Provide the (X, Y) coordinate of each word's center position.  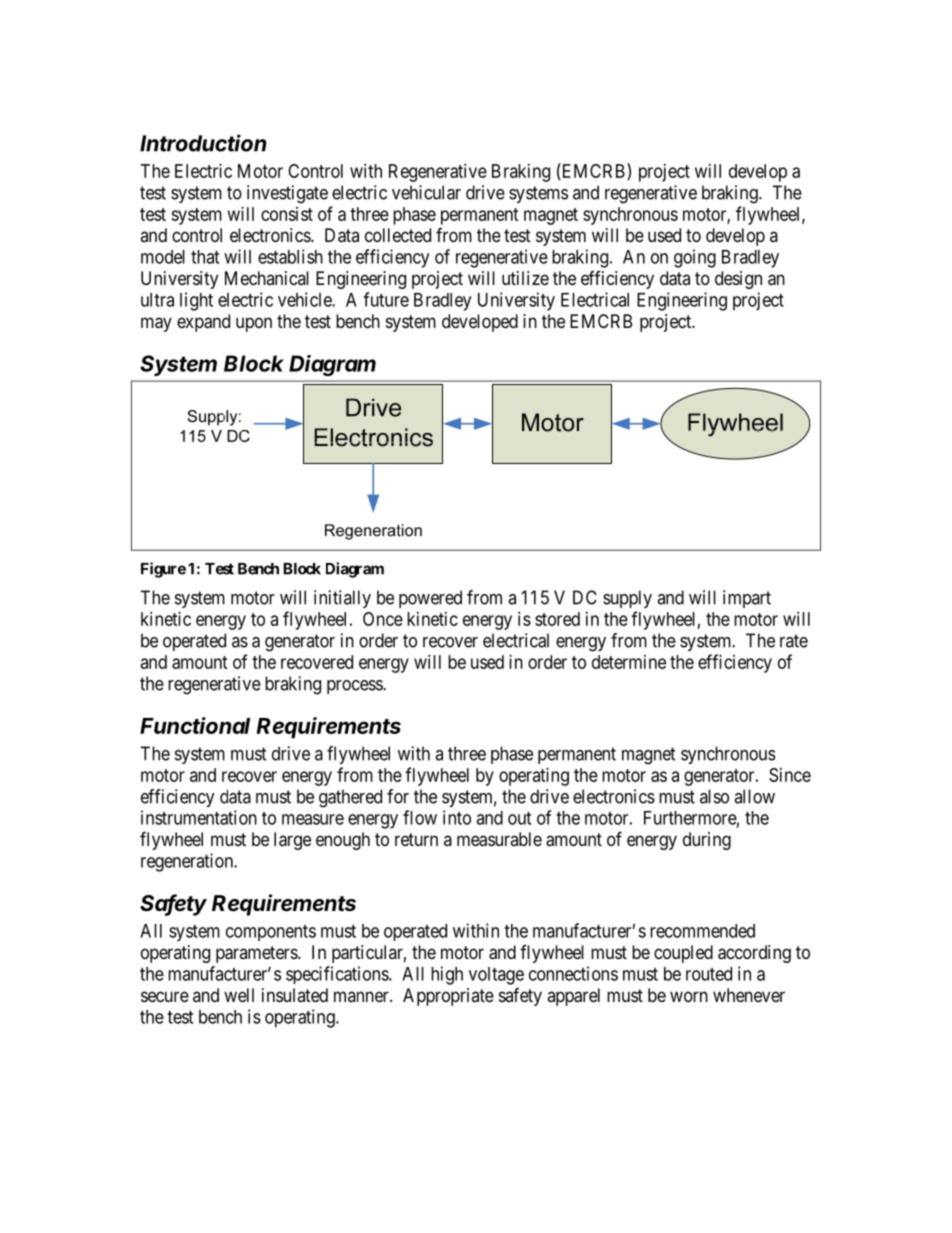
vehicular (426, 192)
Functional (195, 725)
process (355, 687)
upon (254, 324)
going (695, 258)
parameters (257, 954)
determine (629, 662)
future (386, 299)
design (738, 280)
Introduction (203, 143)
